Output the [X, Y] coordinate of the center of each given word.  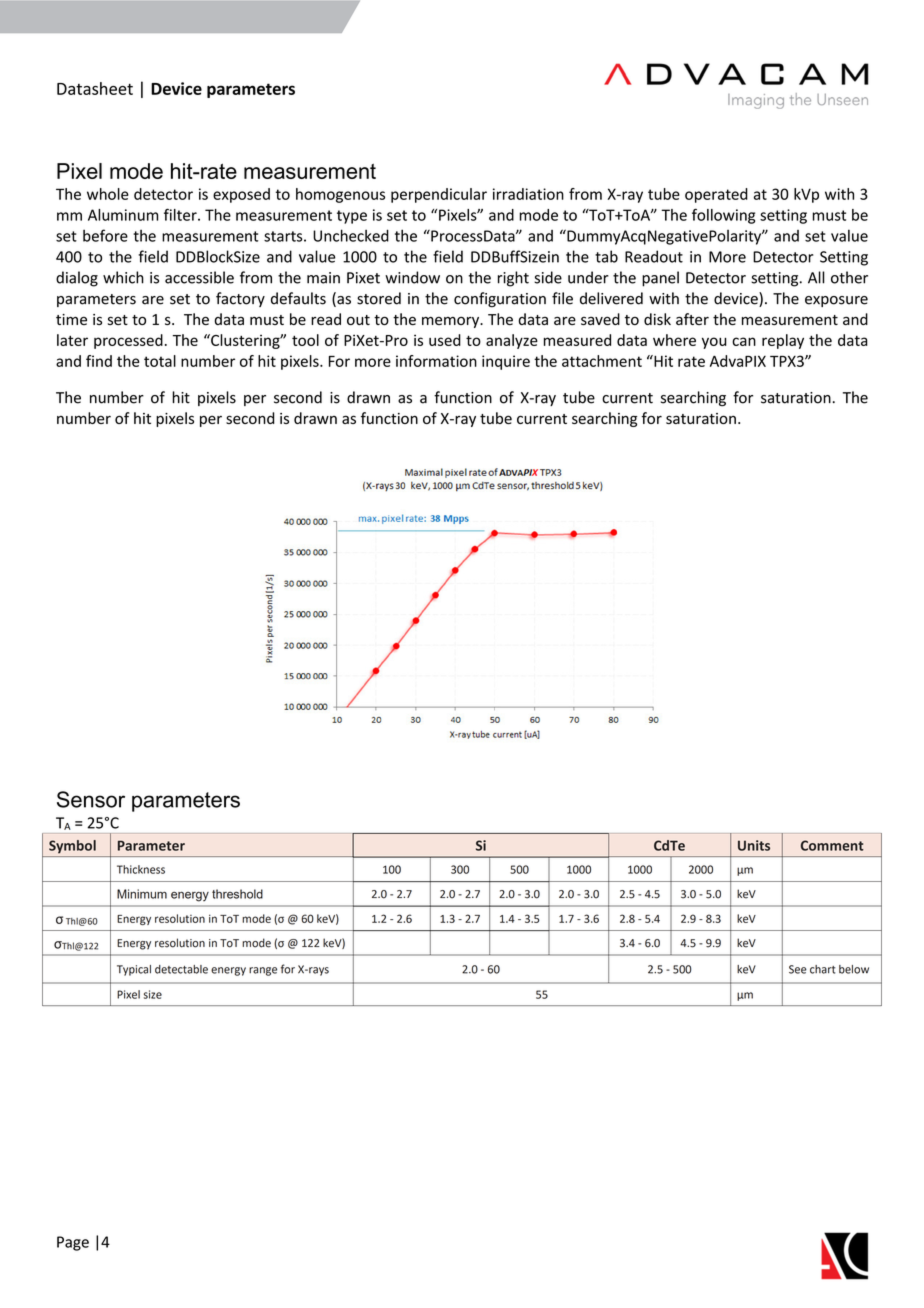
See [798, 969]
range [263, 971]
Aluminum [123, 215]
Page [73, 1243]
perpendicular [439, 195]
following [723, 216]
